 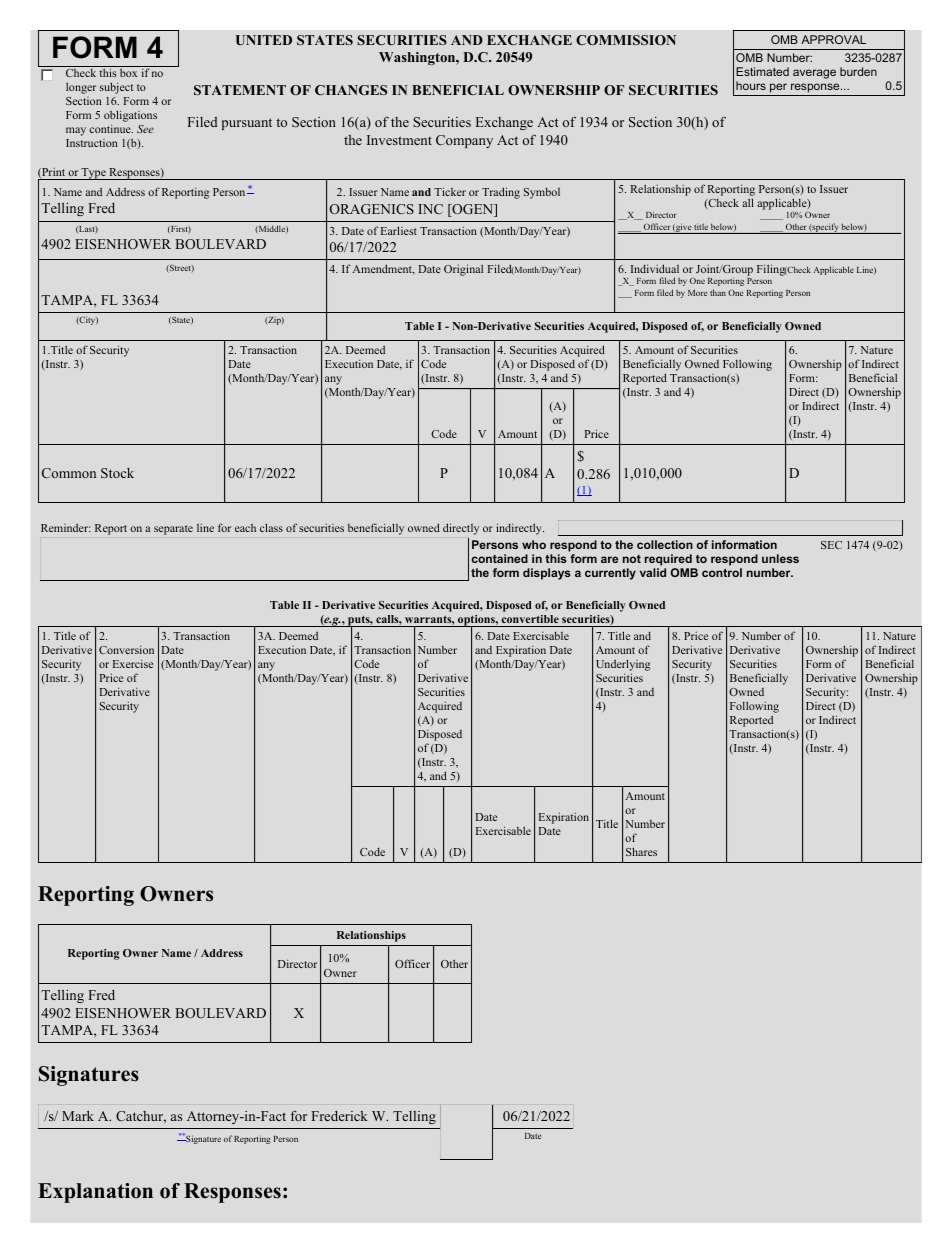 What do you see at coordinates (718, 292) in the image?
I see `than` at bounding box center [718, 292].
